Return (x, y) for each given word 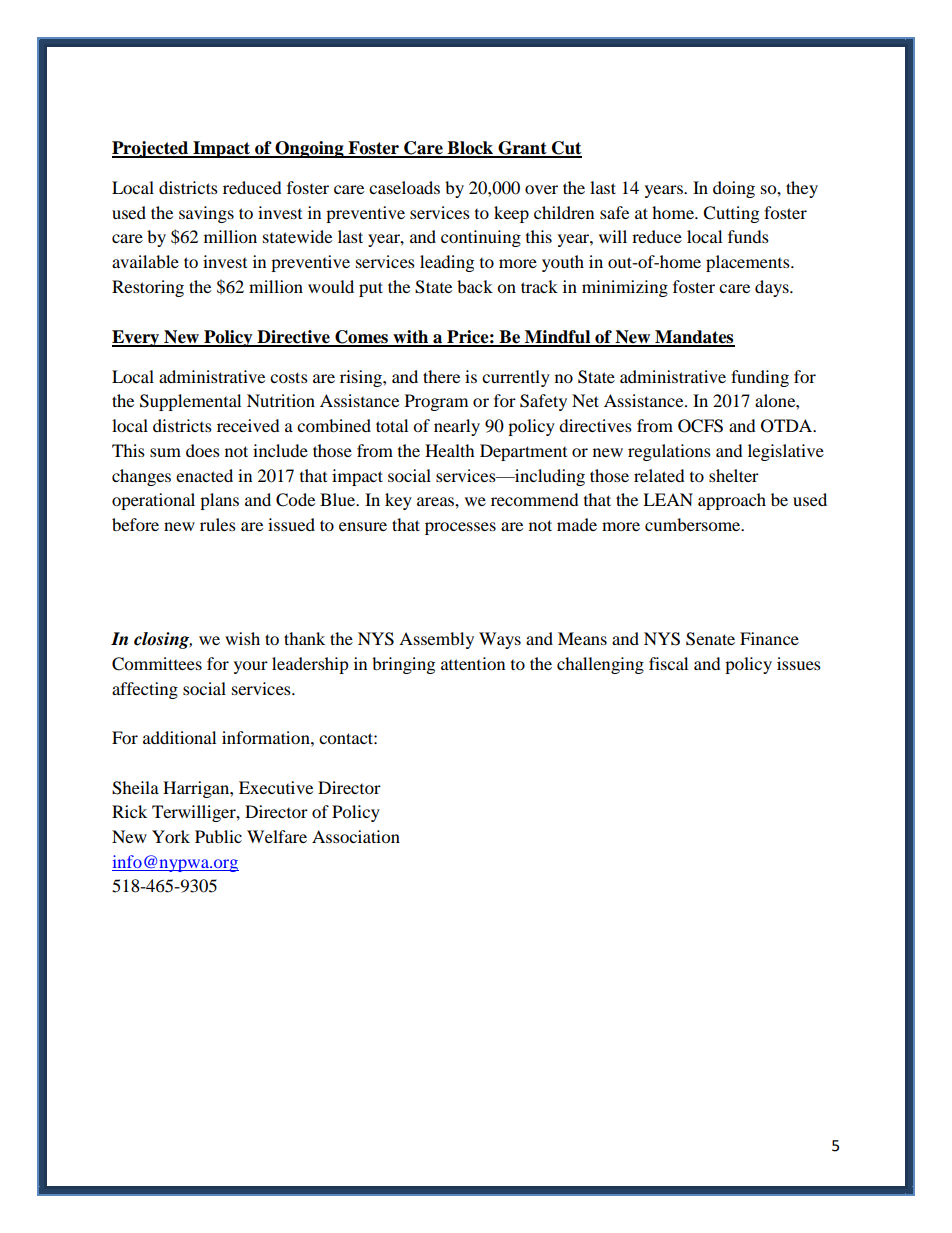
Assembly (436, 640)
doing (734, 189)
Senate (710, 639)
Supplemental (190, 402)
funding (760, 378)
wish (242, 638)
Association (356, 836)
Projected (151, 149)
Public (218, 836)
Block (470, 149)
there (441, 376)
